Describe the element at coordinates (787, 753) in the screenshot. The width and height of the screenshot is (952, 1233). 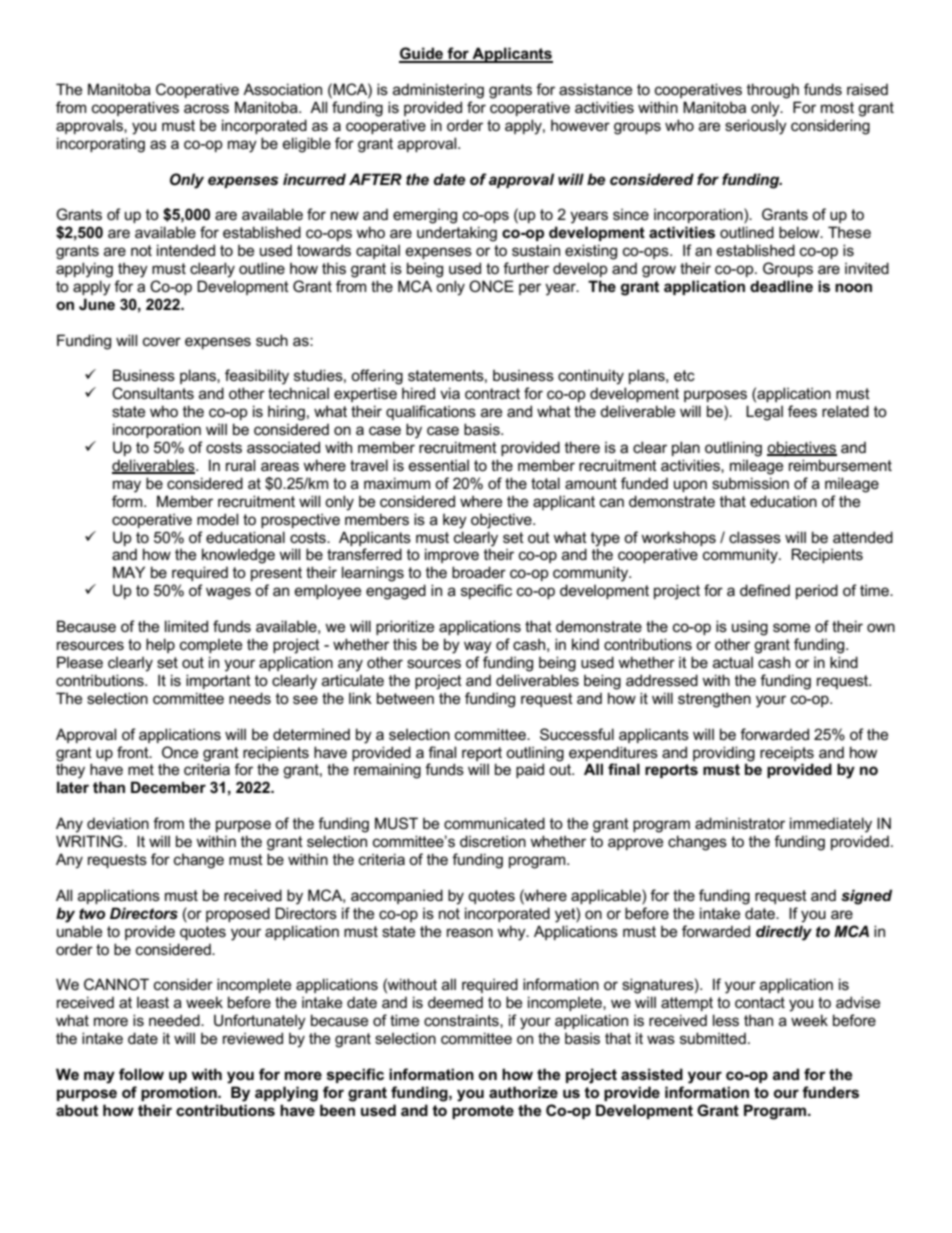
I see `receipts` at that location.
